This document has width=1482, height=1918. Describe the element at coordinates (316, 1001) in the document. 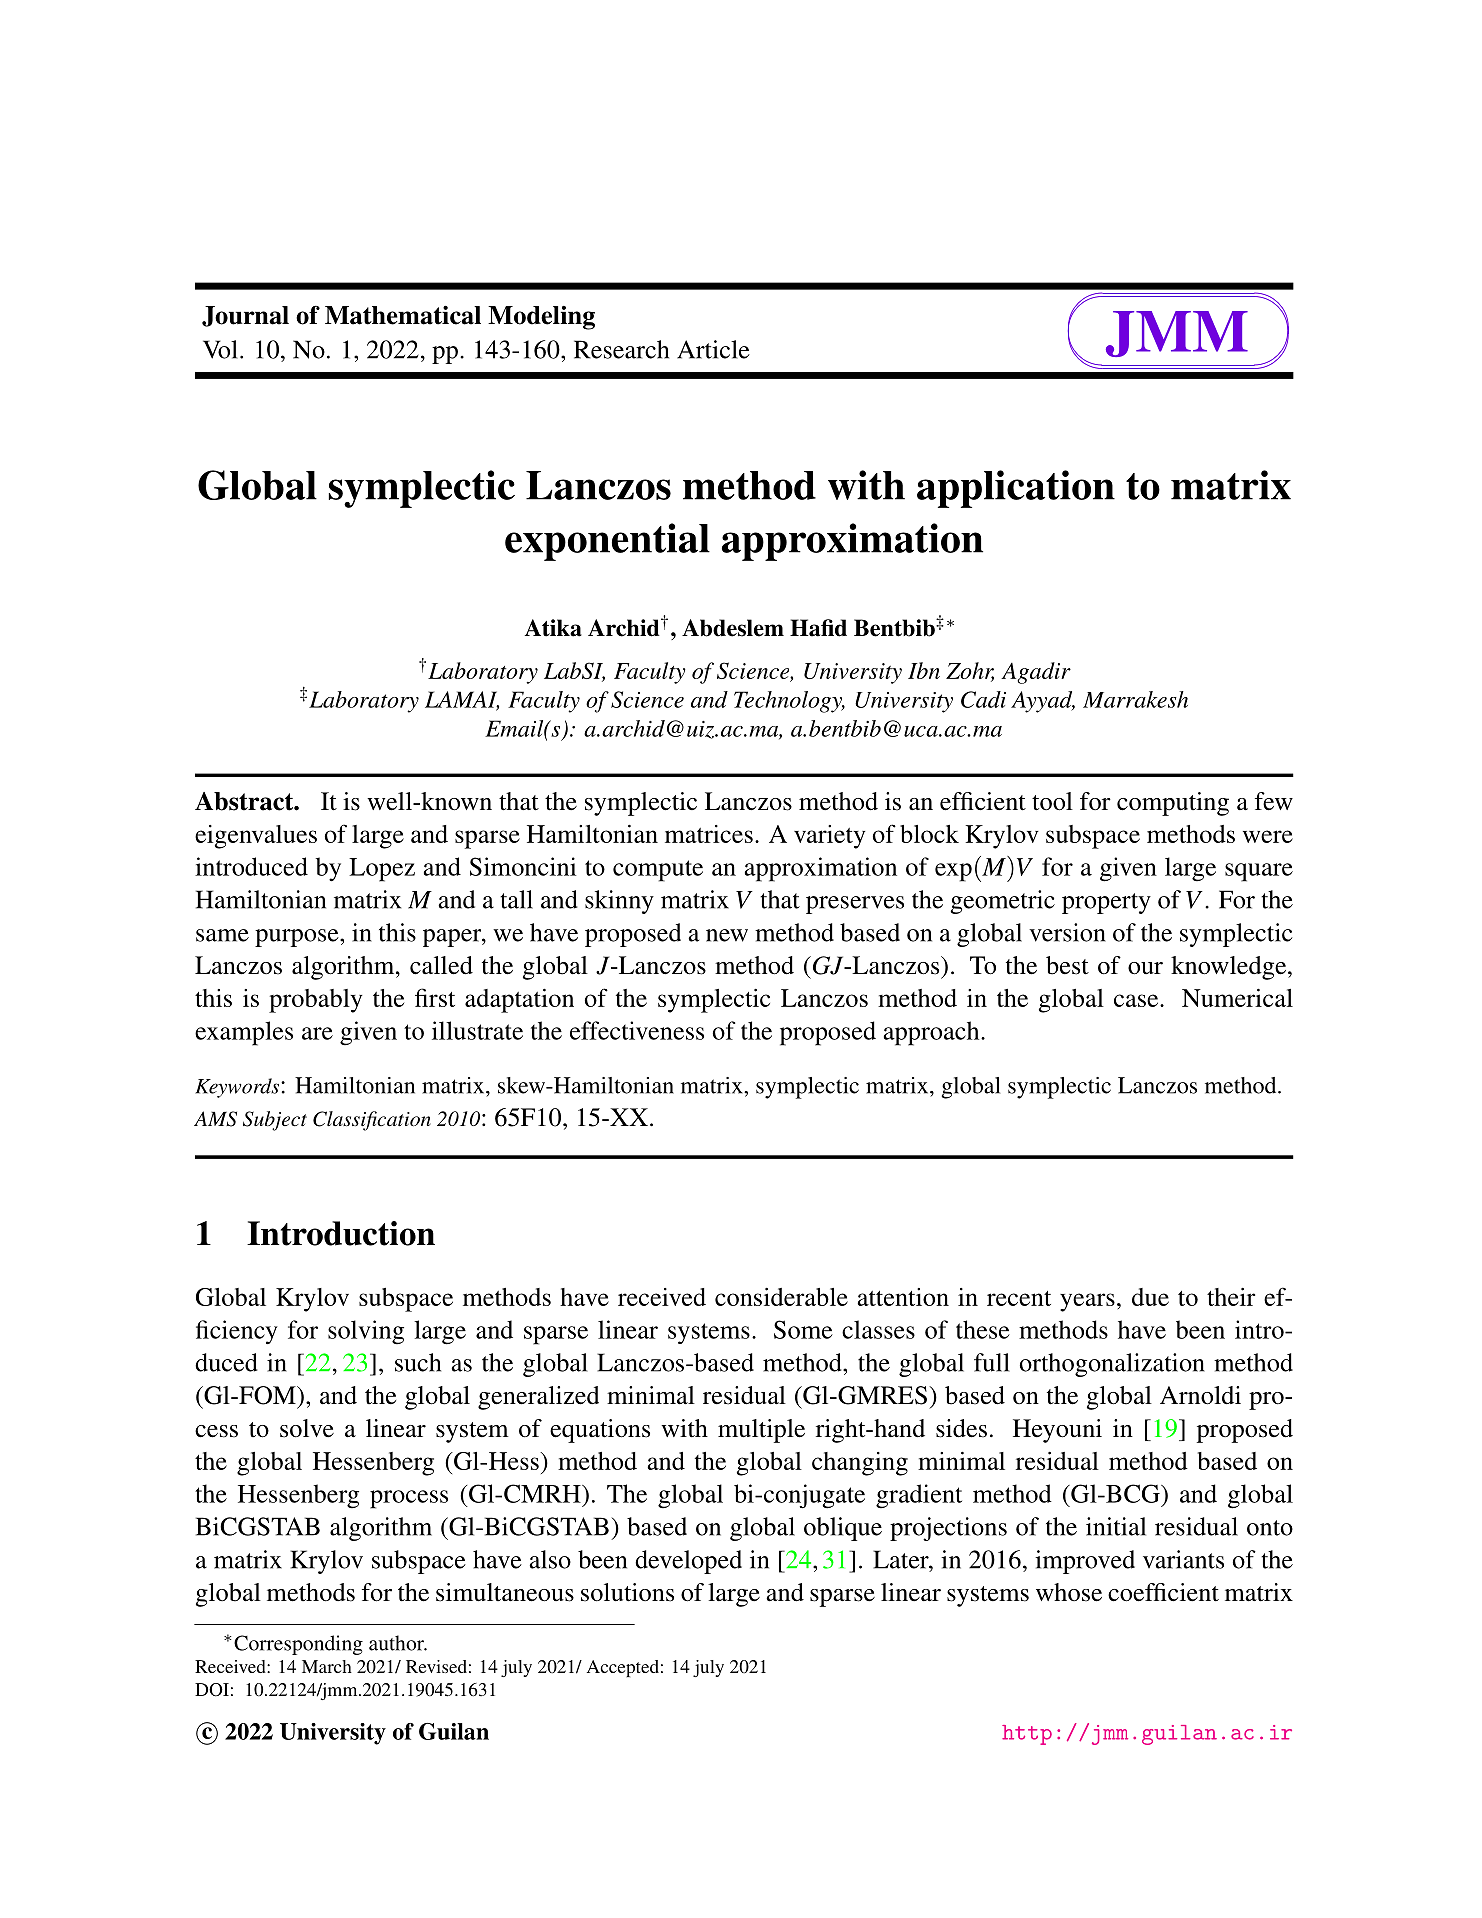

I see `probably` at that location.
